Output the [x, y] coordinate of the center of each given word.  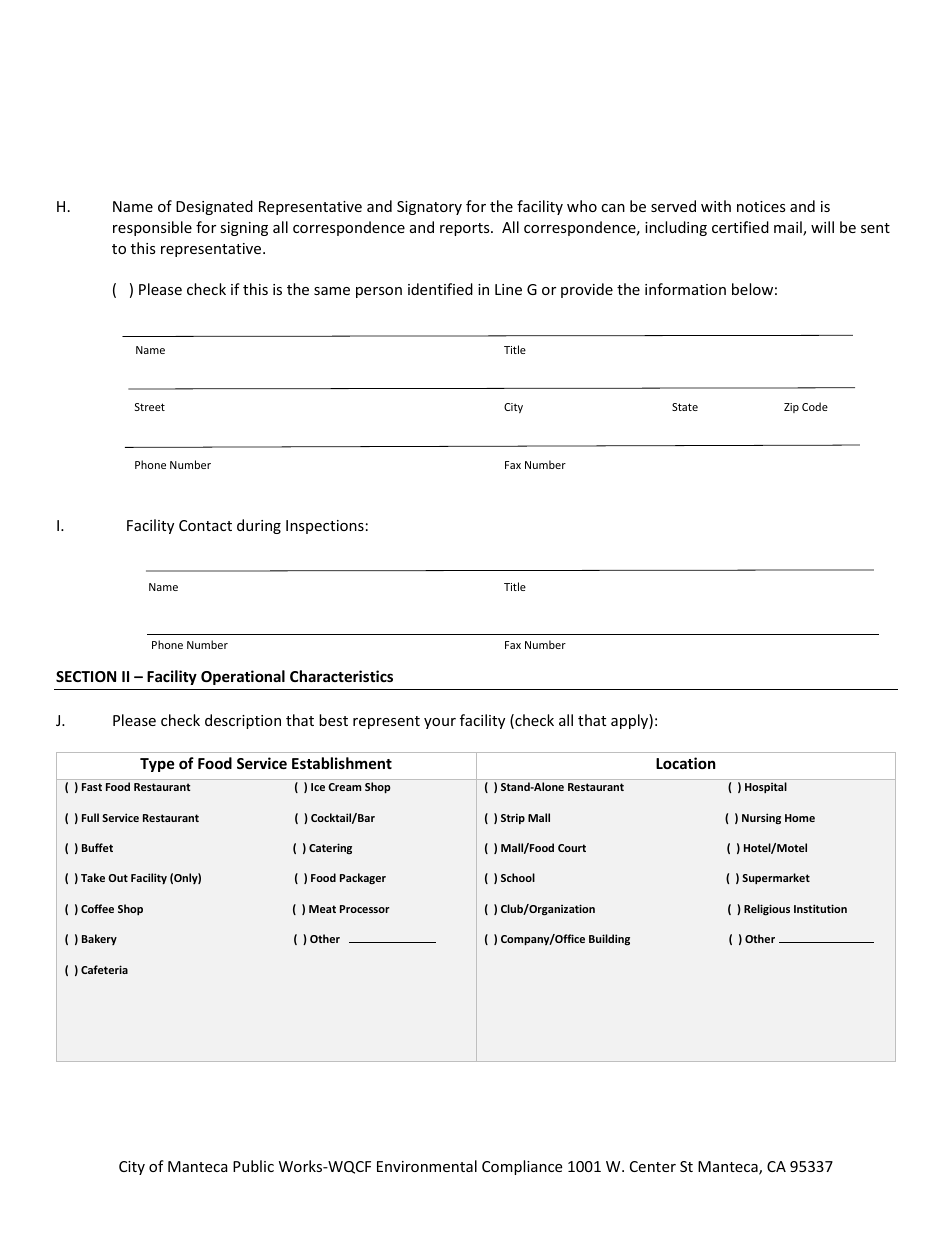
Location [686, 763]
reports [466, 229]
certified [740, 227]
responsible [152, 228]
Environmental [427, 1166]
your [440, 723]
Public [253, 1166]
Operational [243, 677]
